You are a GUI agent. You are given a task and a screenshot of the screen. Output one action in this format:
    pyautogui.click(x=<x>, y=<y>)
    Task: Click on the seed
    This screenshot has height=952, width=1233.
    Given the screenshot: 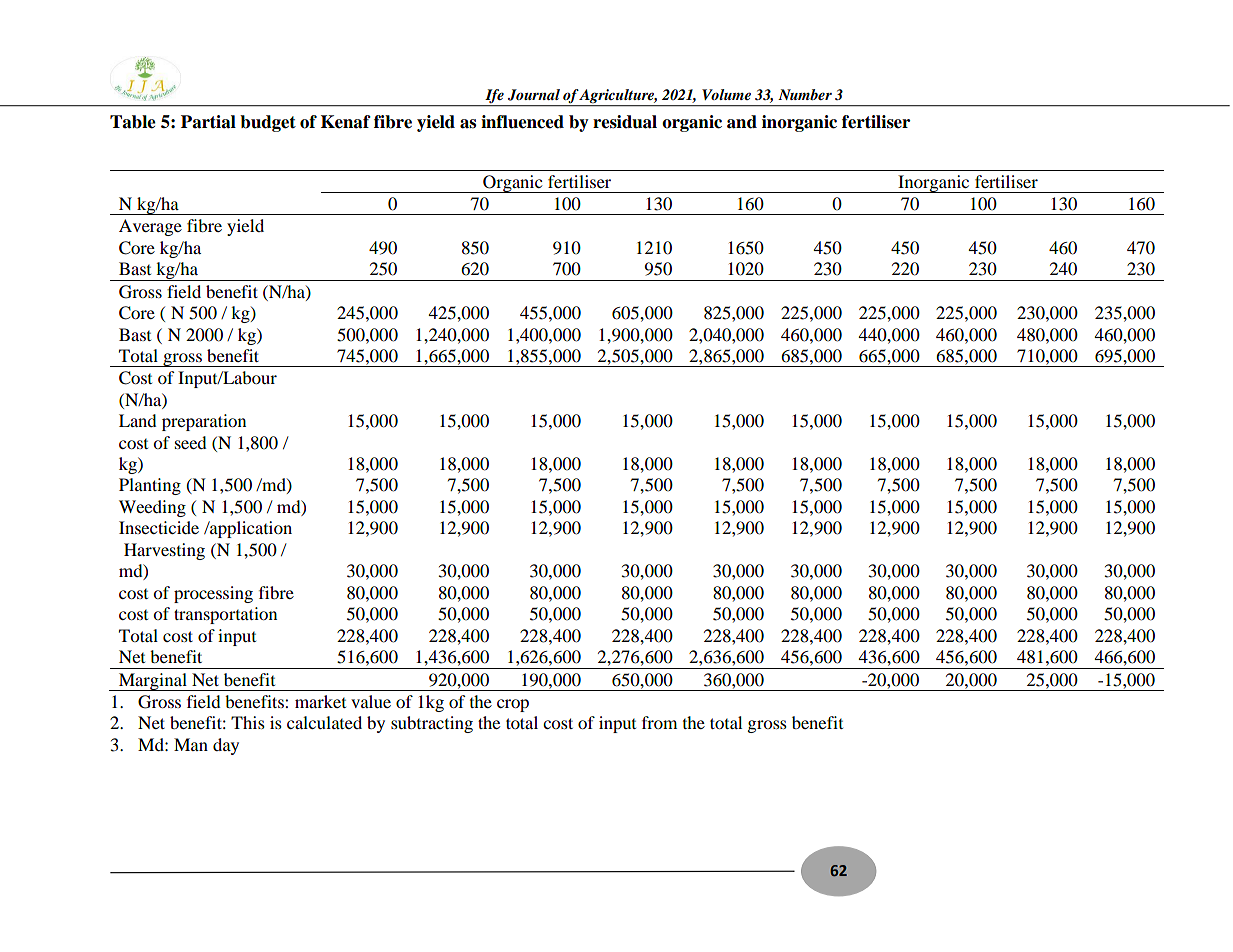 What is the action you would take?
    pyautogui.click(x=191, y=442)
